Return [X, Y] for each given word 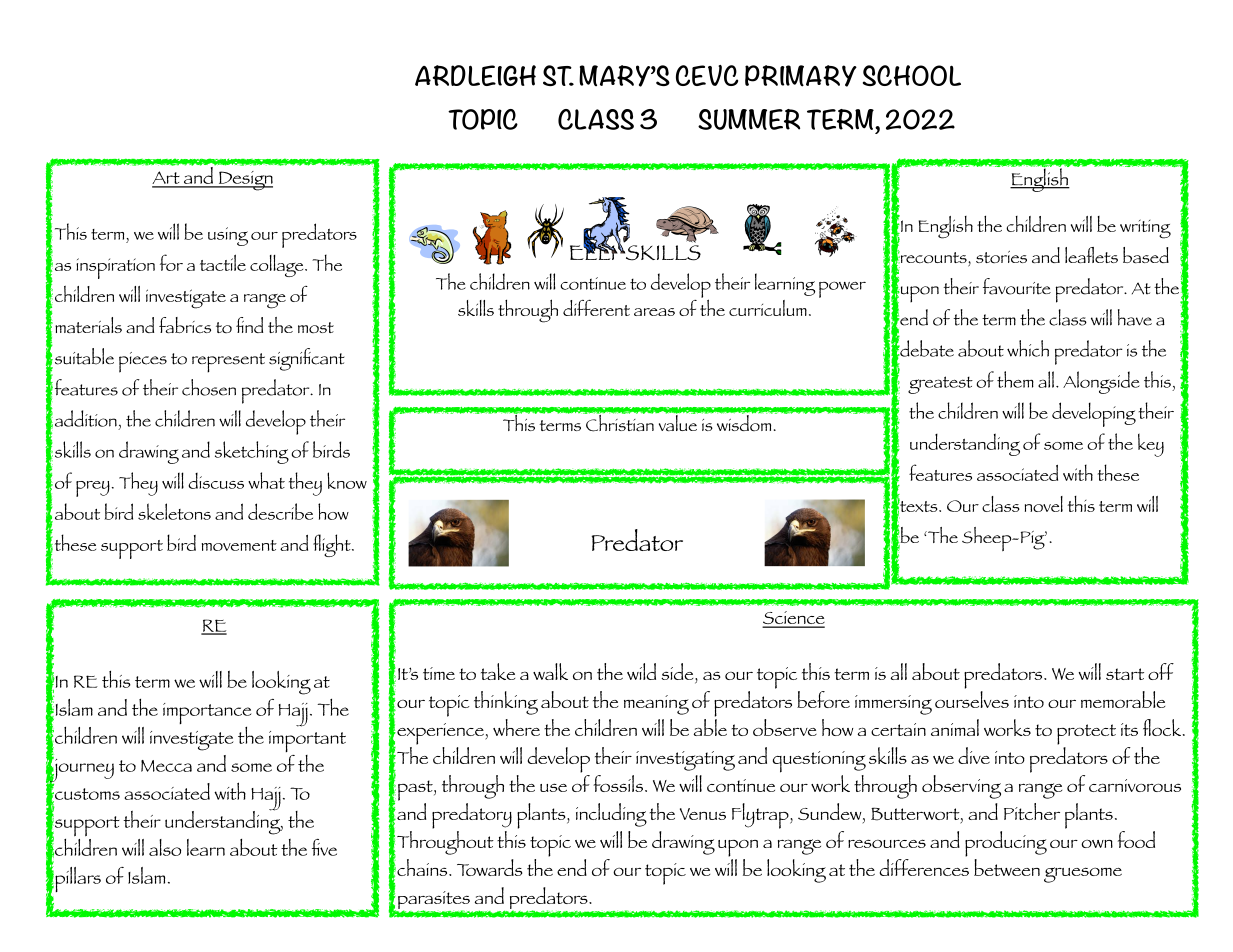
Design [244, 181]
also [165, 847]
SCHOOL [912, 75]
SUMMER [749, 119]
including [611, 815]
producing [1006, 844]
